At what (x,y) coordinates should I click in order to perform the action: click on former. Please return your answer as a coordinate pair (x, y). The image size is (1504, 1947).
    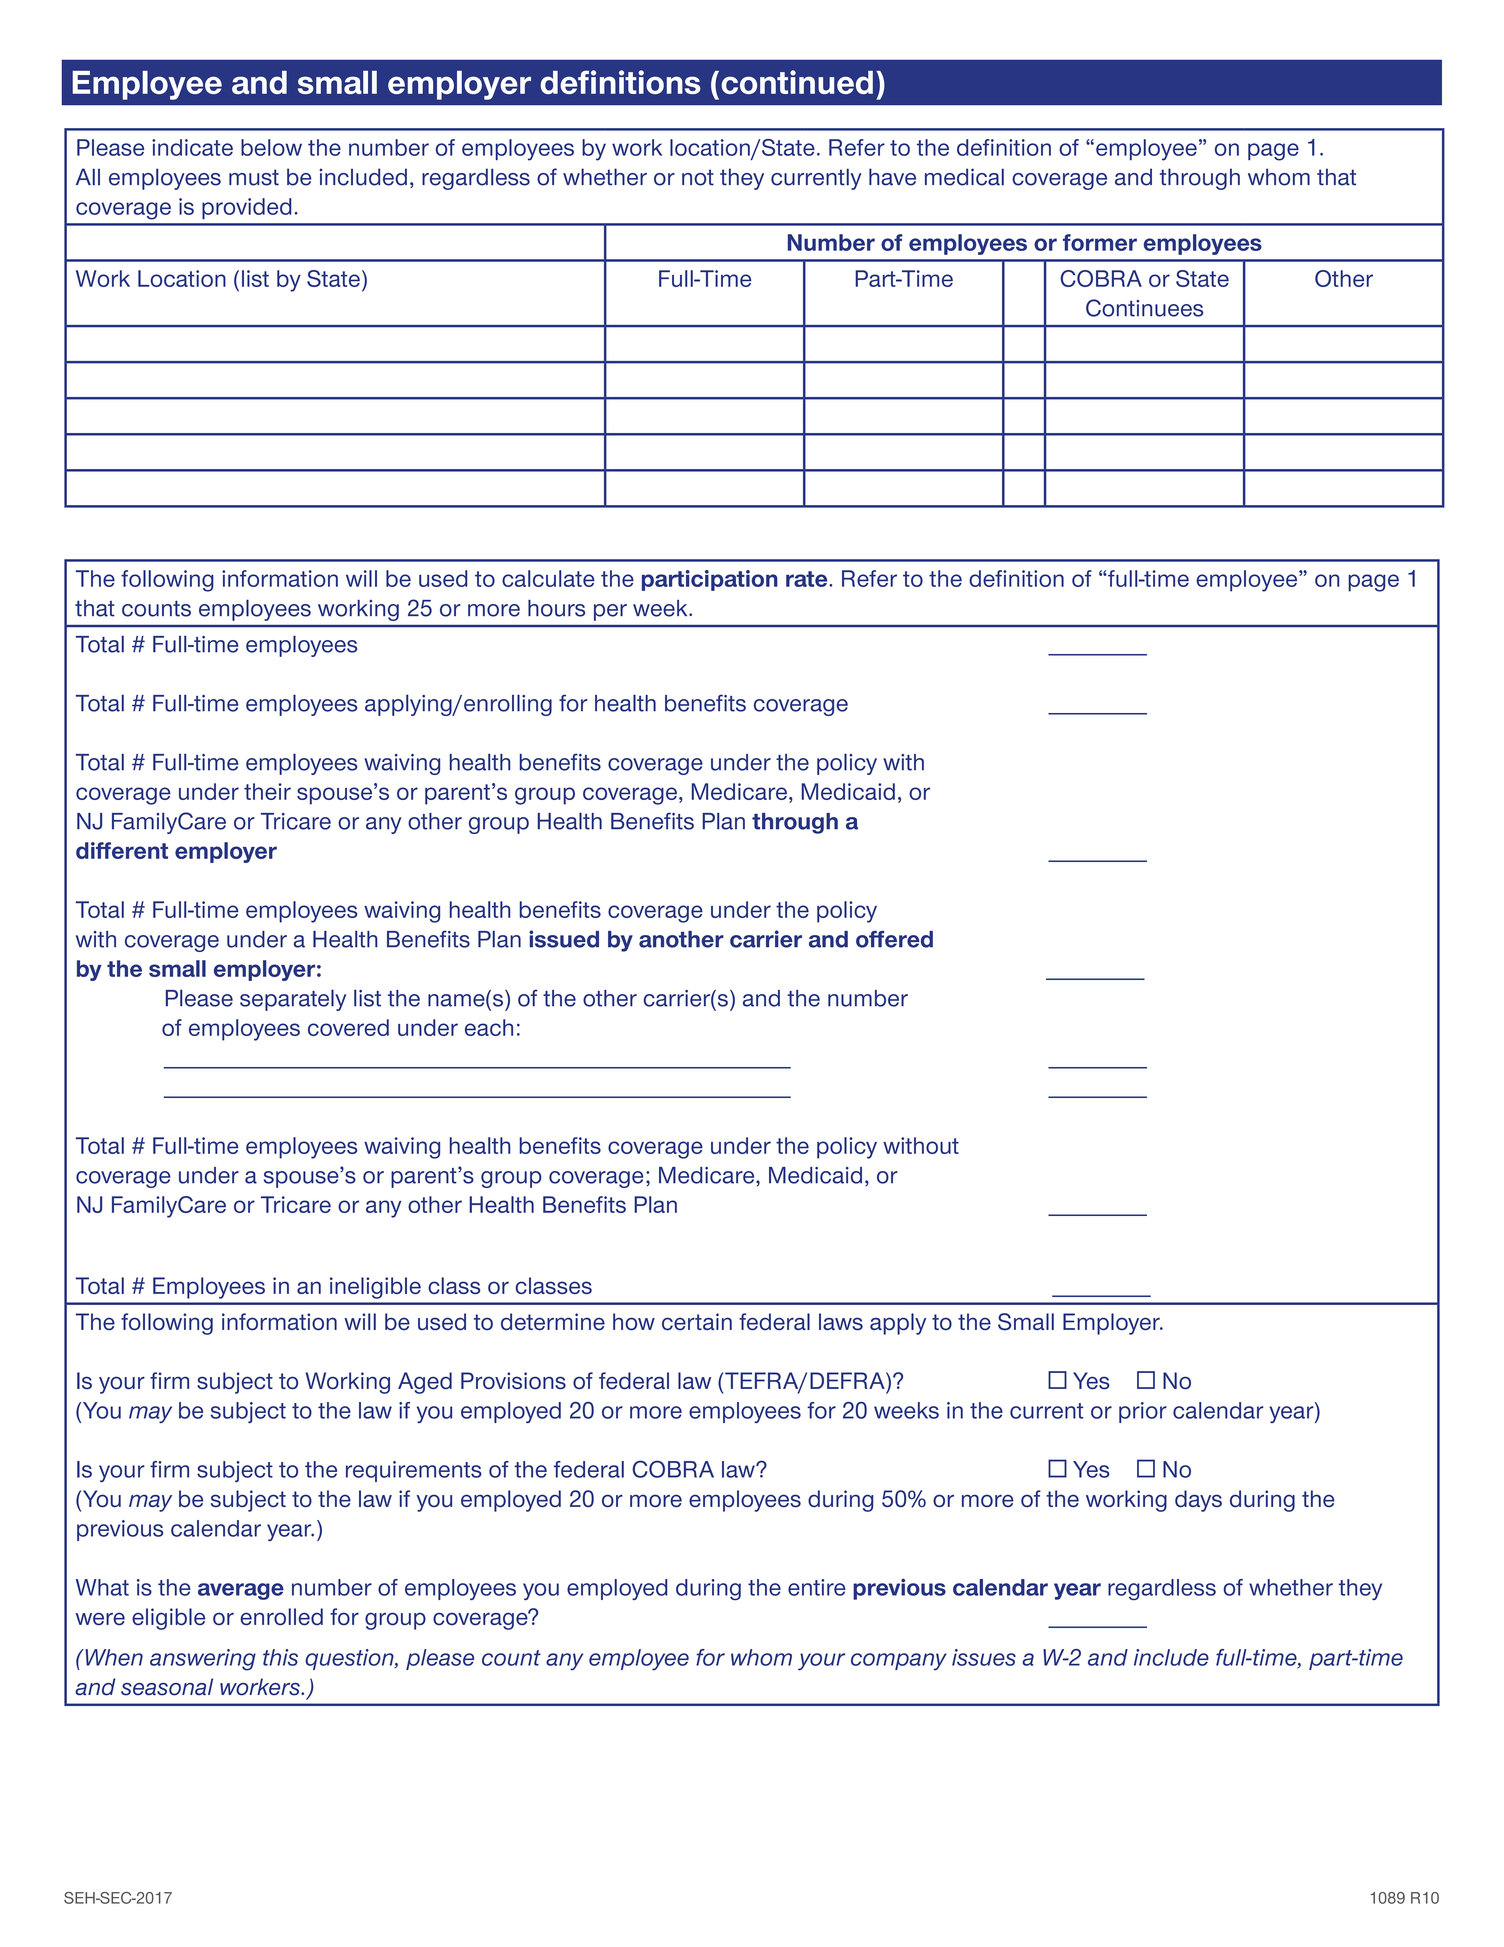
    Looking at the image, I should click on (1100, 242).
